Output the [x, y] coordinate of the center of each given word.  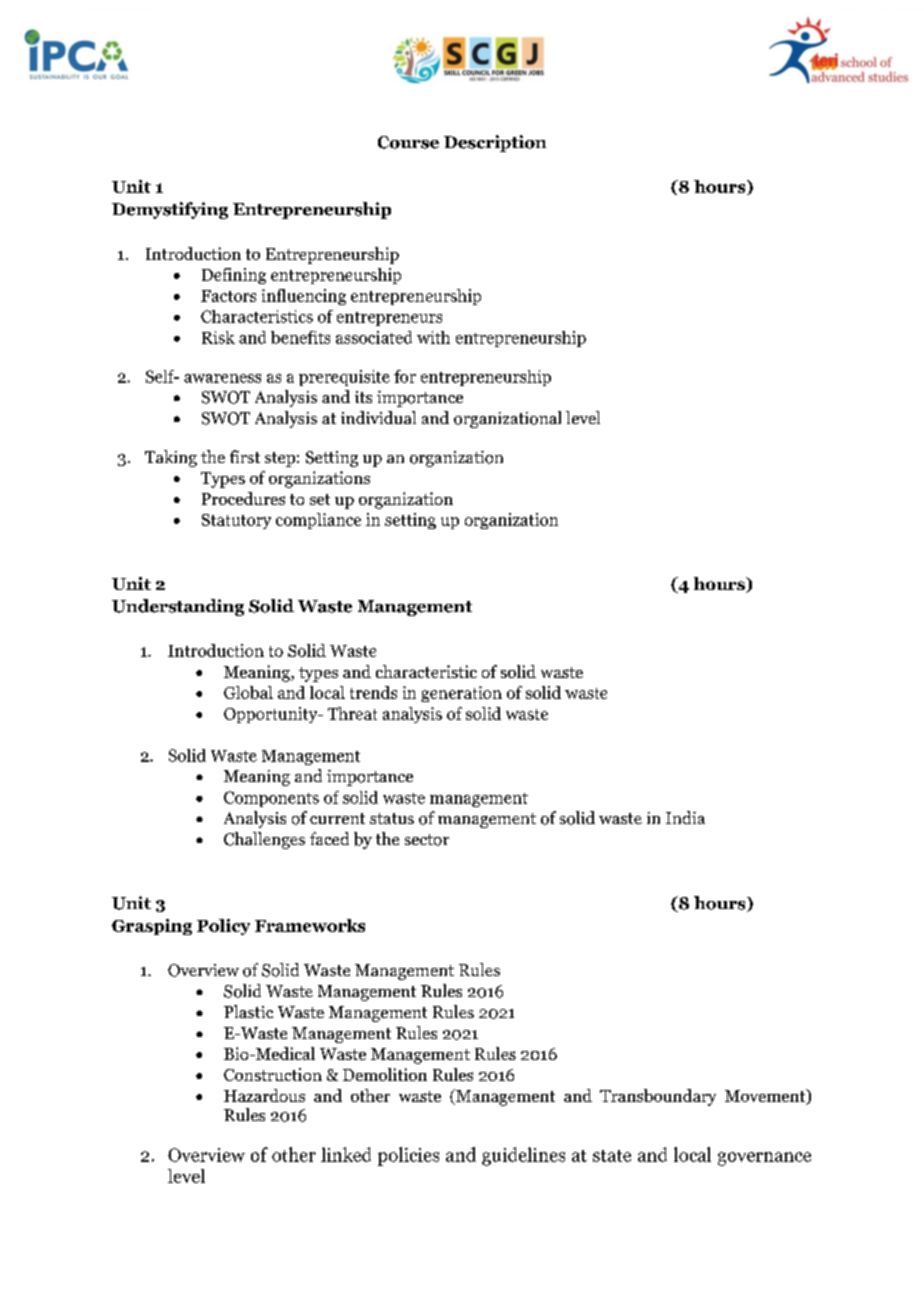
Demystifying [170, 210]
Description [495, 143]
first [245, 456]
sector [427, 840]
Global [248, 692]
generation [461, 694]
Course [408, 142]
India [685, 817]
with [433, 337]
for [405, 376]
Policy [223, 927]
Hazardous [264, 1095]
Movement [766, 1097]
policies [408, 1156]
